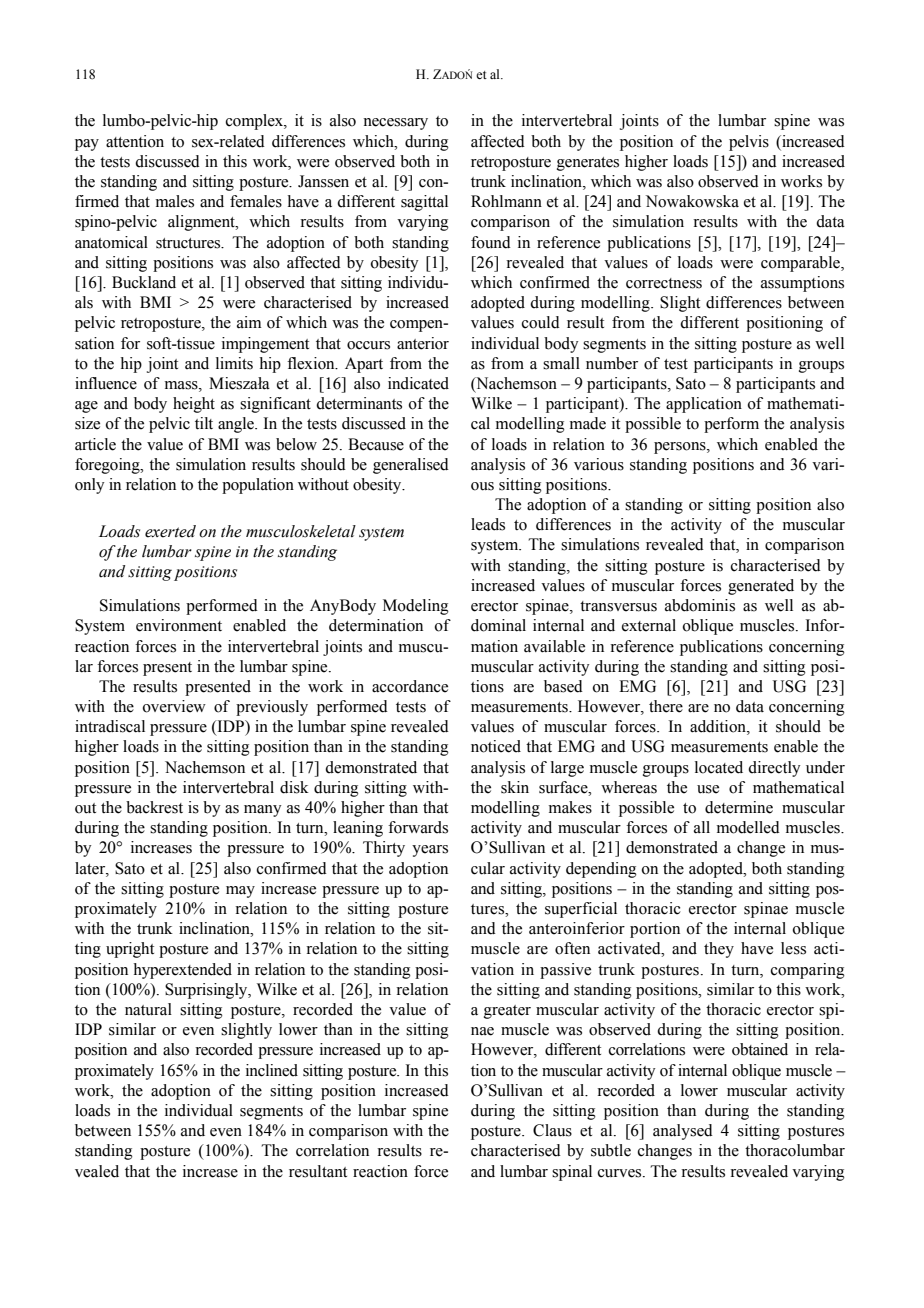 This image has width=924, height=1308. What do you see at coordinates (87, 145) in the image?
I see `pay` at bounding box center [87, 145].
